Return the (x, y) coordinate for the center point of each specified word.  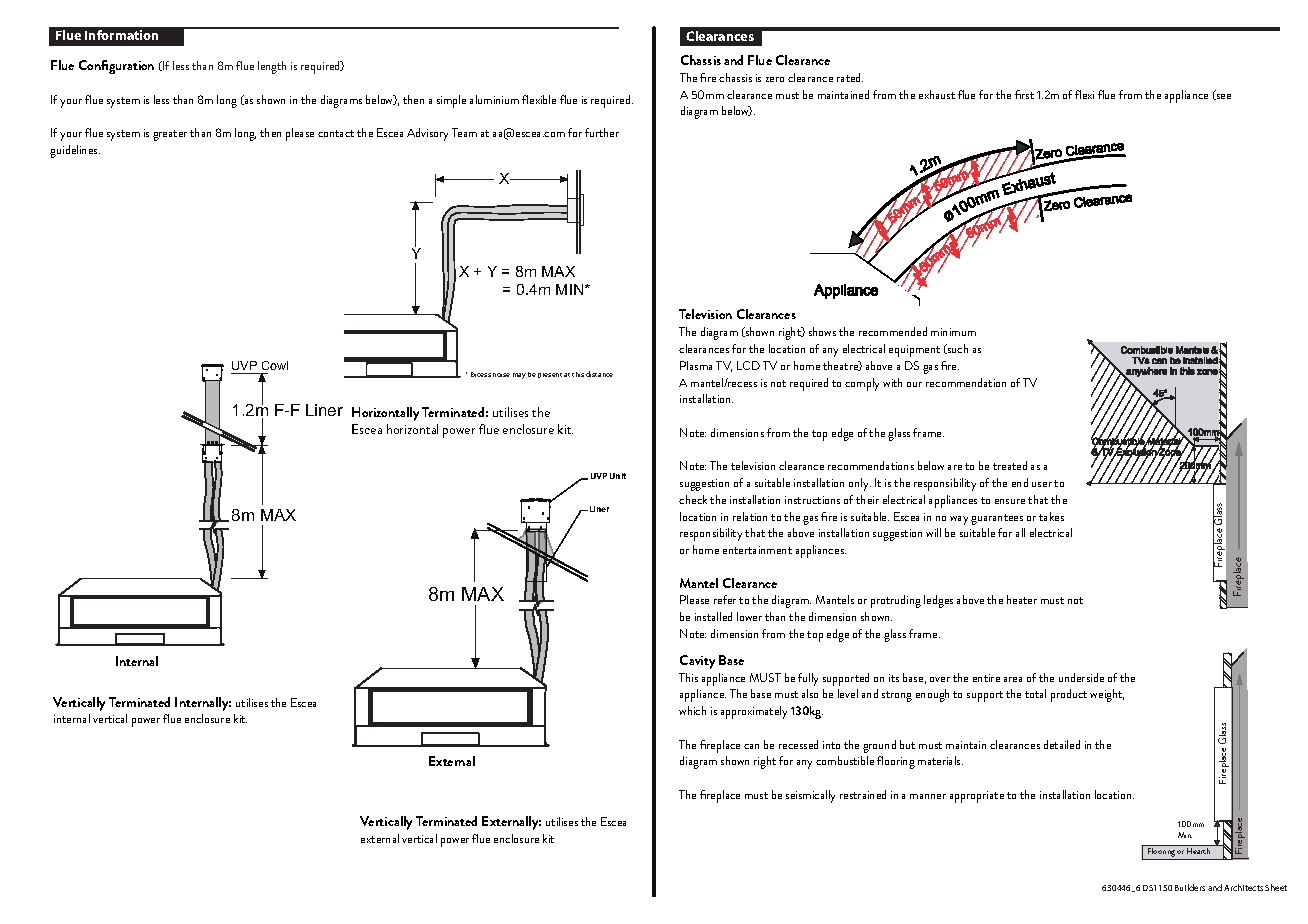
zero (775, 79)
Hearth (1199, 849)
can (751, 746)
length (272, 67)
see (1222, 97)
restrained (863, 794)
